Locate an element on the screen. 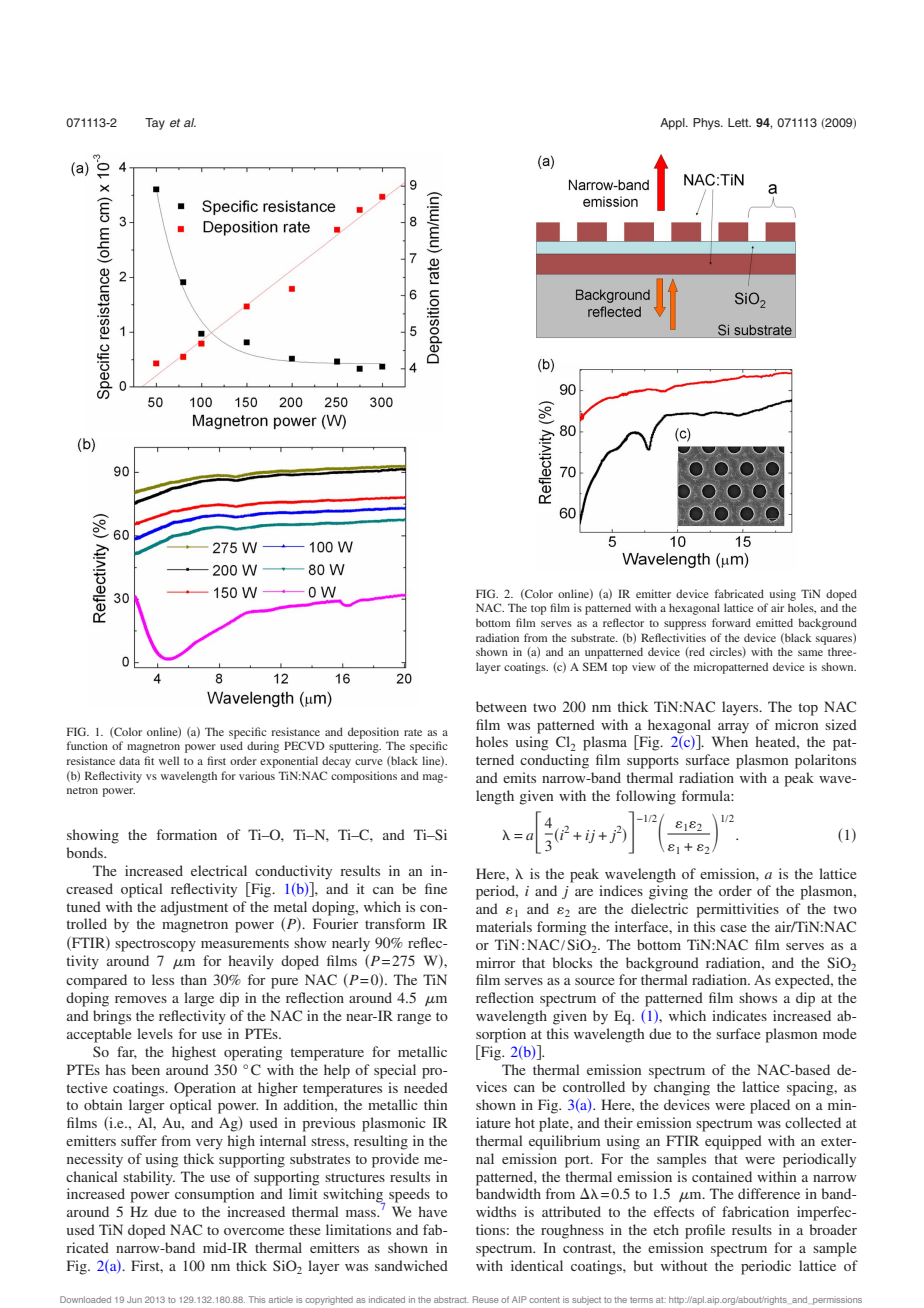 The width and height of the screenshot is (924, 1308). Appl is located at coordinates (673, 124).
